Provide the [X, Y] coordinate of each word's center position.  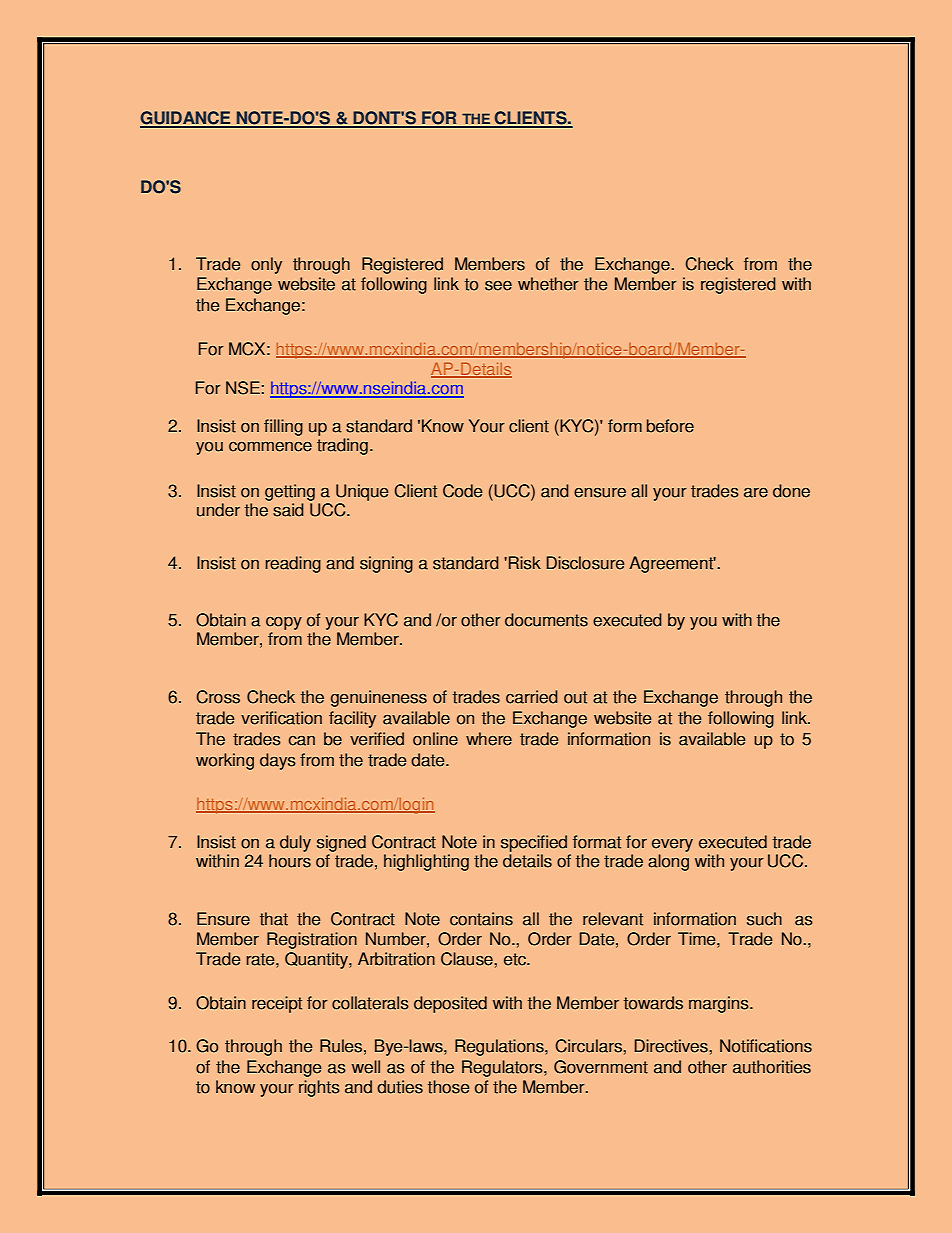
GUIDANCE [186, 119]
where [489, 739]
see [498, 285]
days [278, 761]
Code [462, 491]
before [670, 426]
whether [548, 284]
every [672, 845]
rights [319, 1088]
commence [270, 446]
